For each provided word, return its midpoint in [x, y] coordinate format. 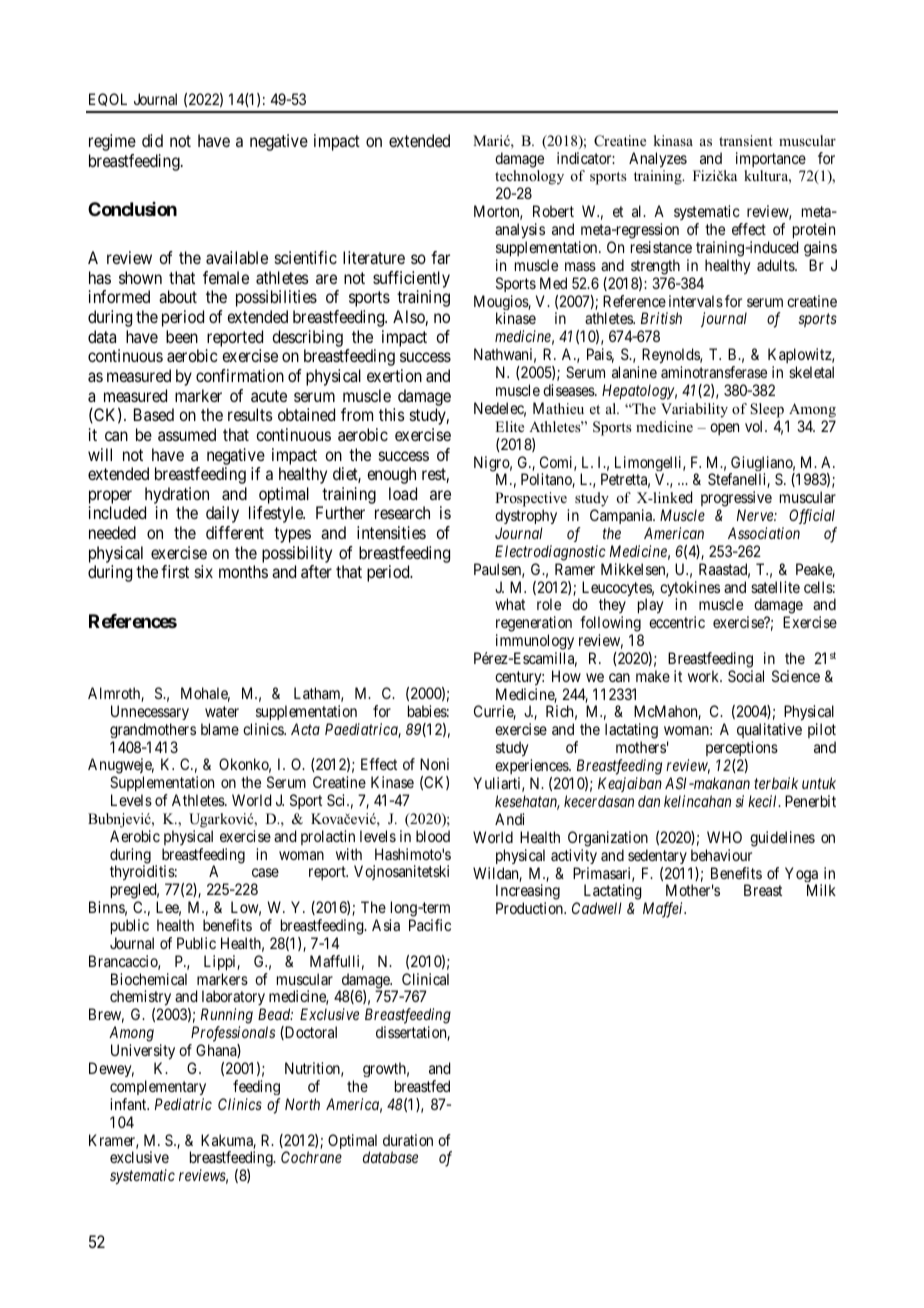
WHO [724, 837]
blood [433, 836]
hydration [177, 495]
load [403, 493]
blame [220, 729]
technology [529, 179]
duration [408, 1140]
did [152, 140]
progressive [736, 500]
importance [771, 159]
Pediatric [183, 1104]
